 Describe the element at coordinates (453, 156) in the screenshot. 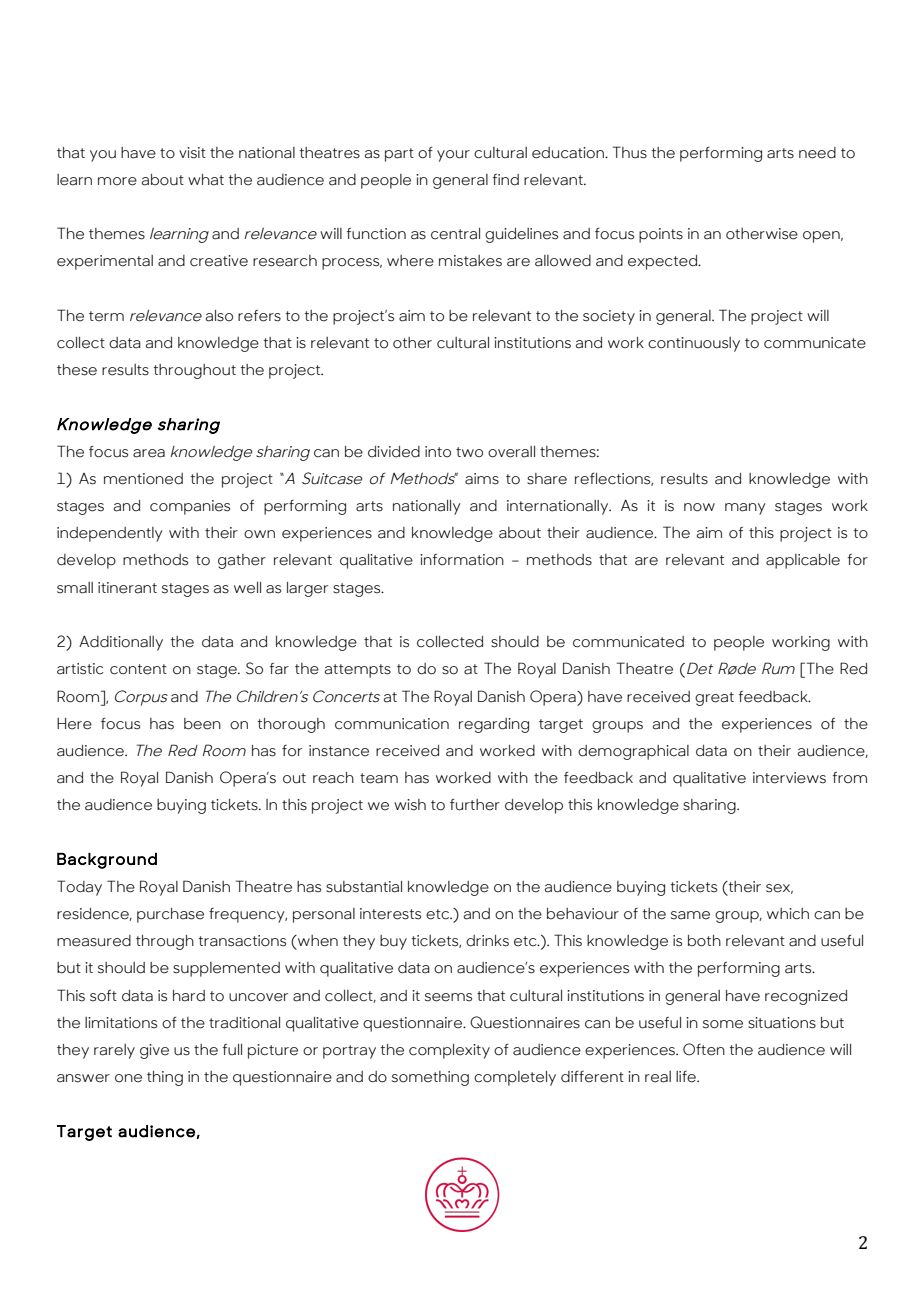

I see `your` at that location.
